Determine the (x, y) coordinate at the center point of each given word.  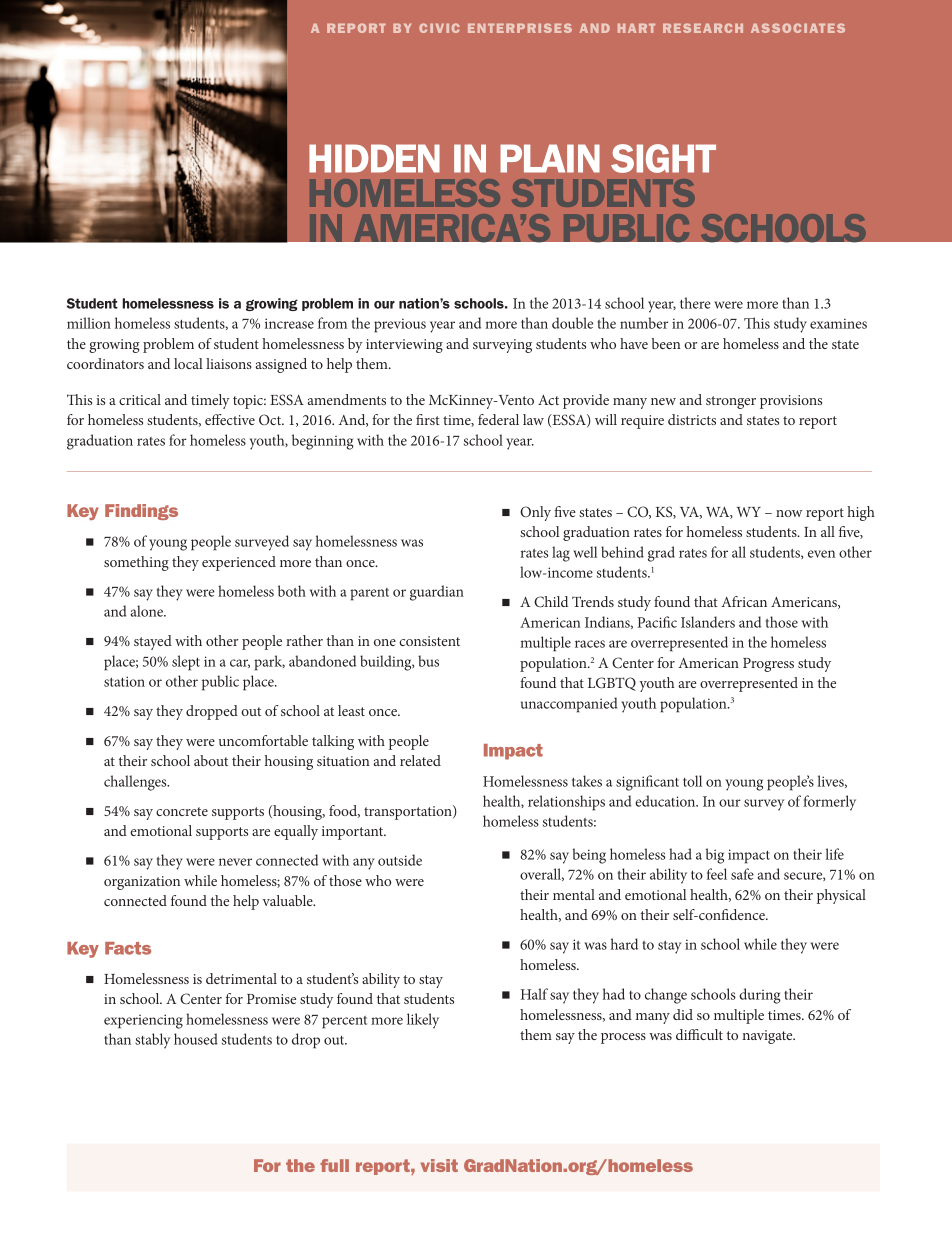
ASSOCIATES (798, 28)
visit (439, 1165)
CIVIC (439, 28)
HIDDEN (374, 158)
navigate (768, 1037)
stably (152, 1041)
